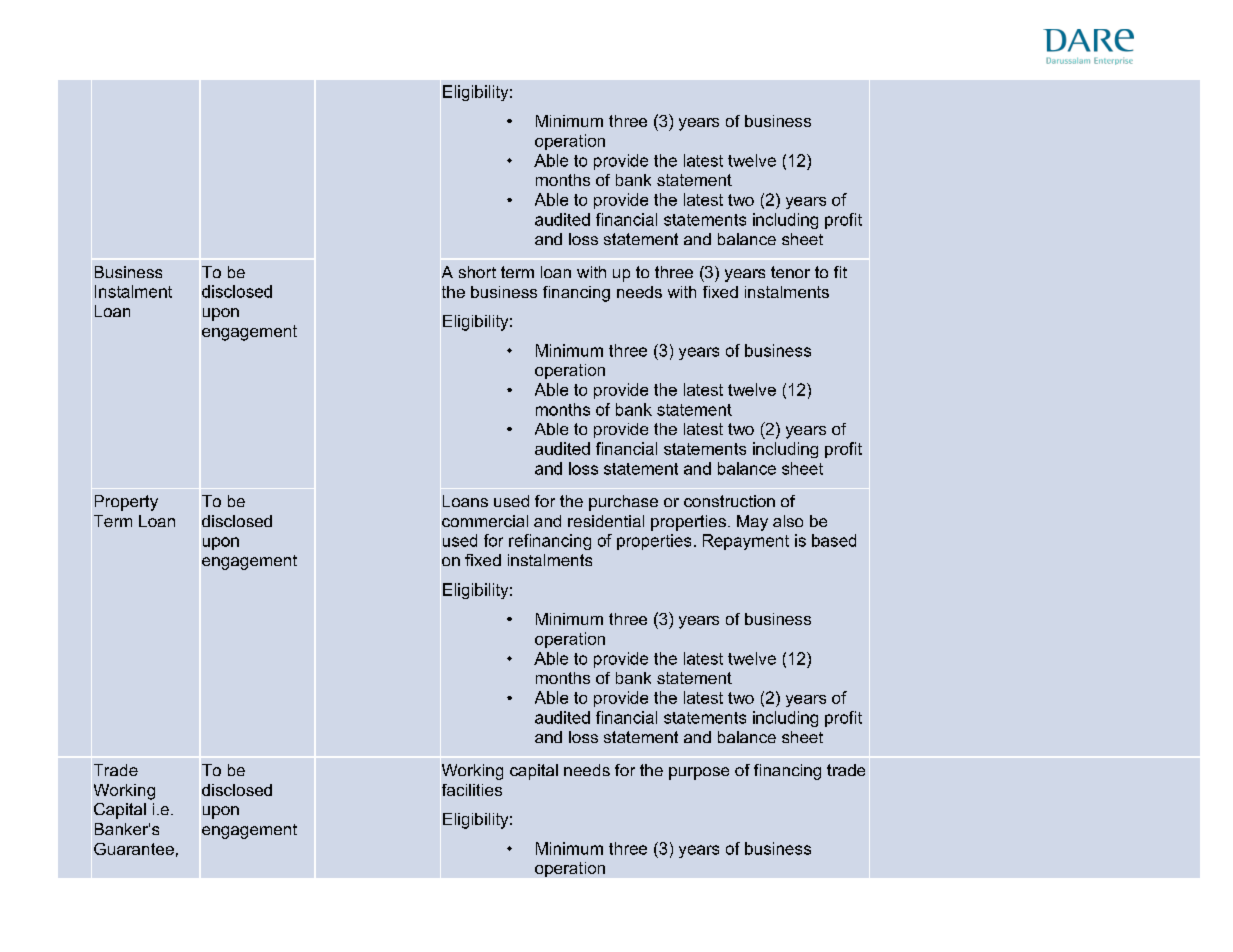 Image resolution: width=1233 pixels, height=952 pixels. What do you see at coordinates (134, 849) in the document?
I see `Guarantee` at bounding box center [134, 849].
